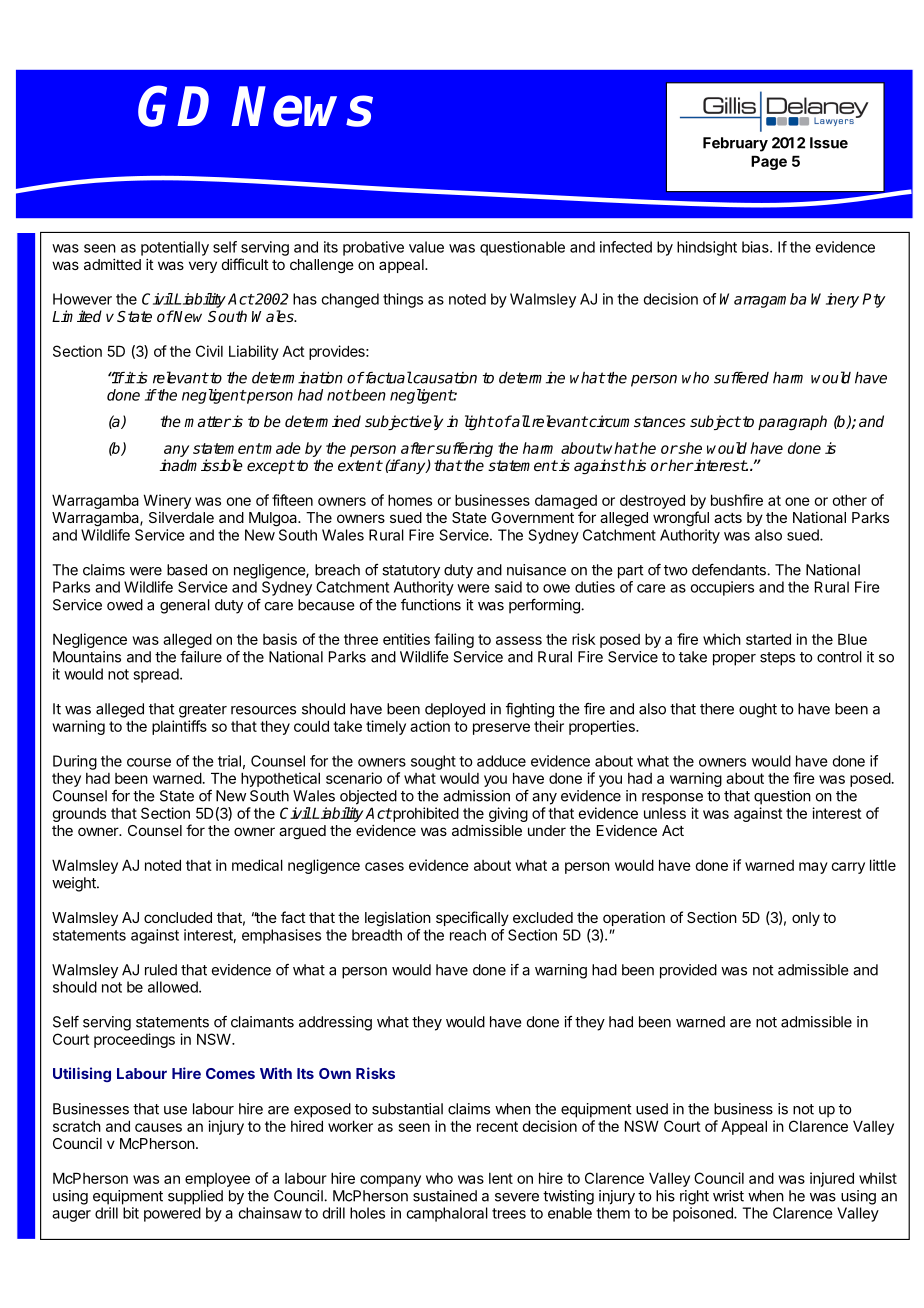 The height and width of the document is (1308, 924). Describe the element at coordinates (777, 659) in the document. I see `steps` at that location.
